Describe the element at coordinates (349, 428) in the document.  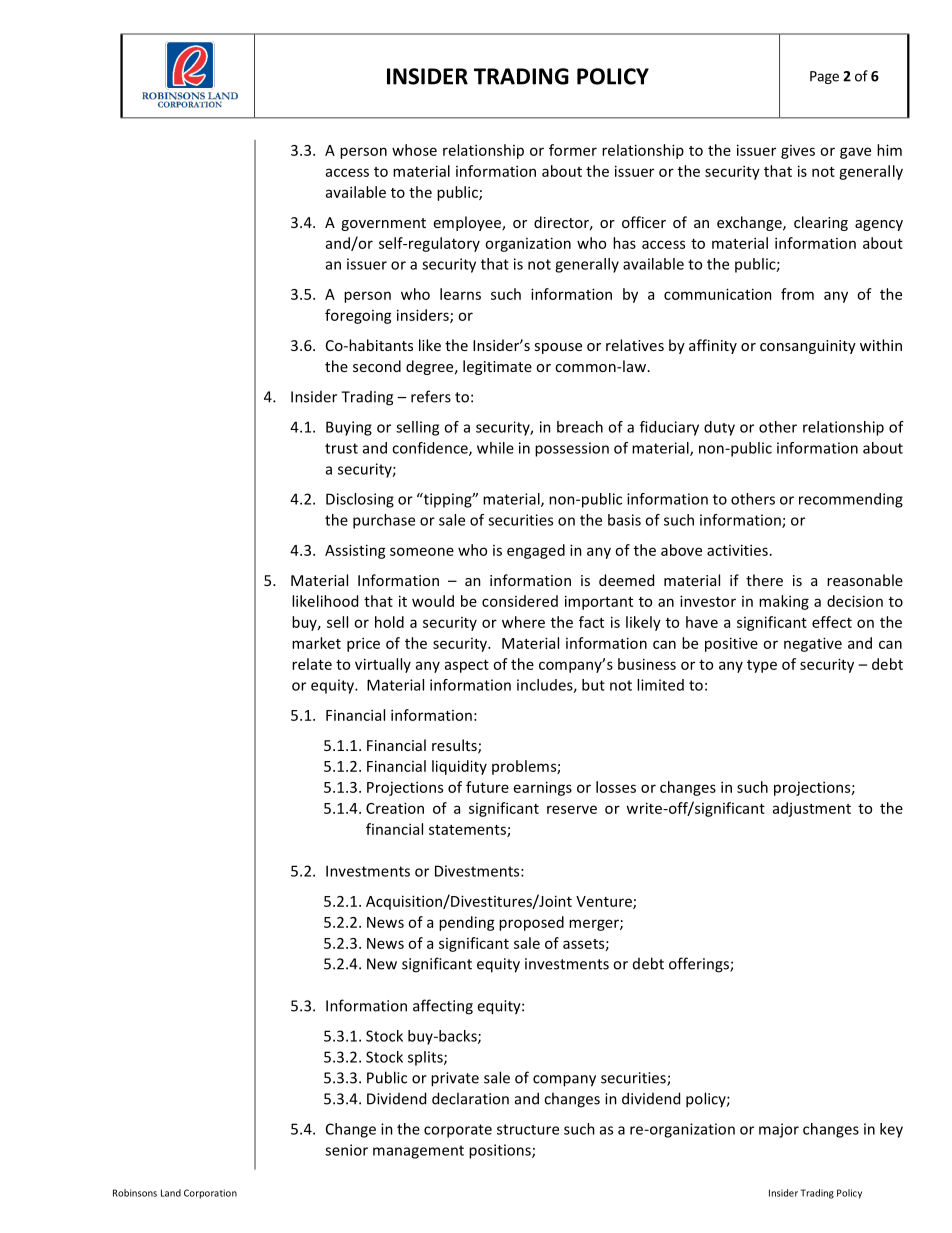
I see `Buying` at that location.
